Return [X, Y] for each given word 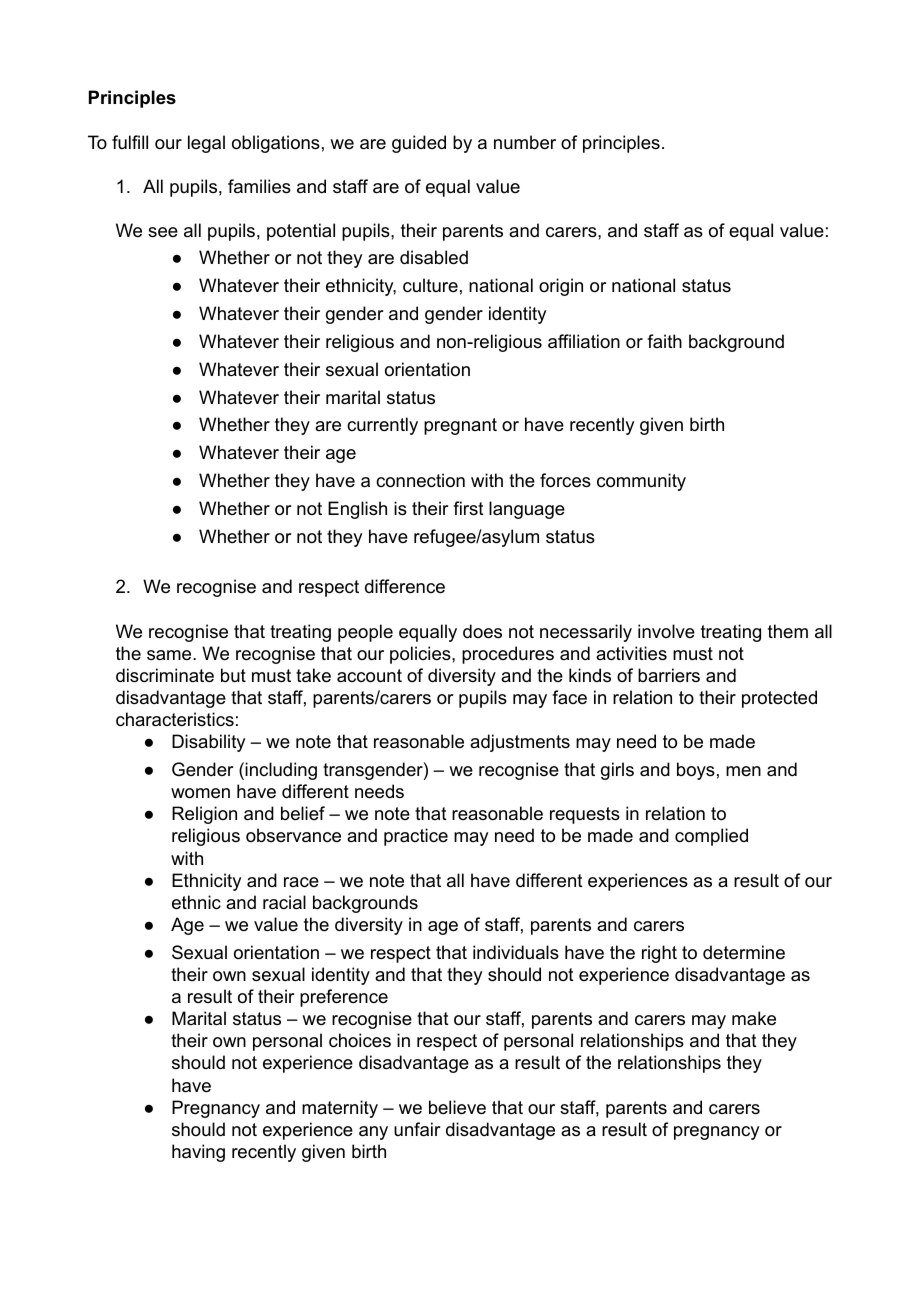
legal [206, 144]
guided [419, 144]
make [754, 1018]
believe [457, 1107]
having [198, 1153]
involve [666, 631]
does [482, 631]
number [525, 142]
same [170, 655]
